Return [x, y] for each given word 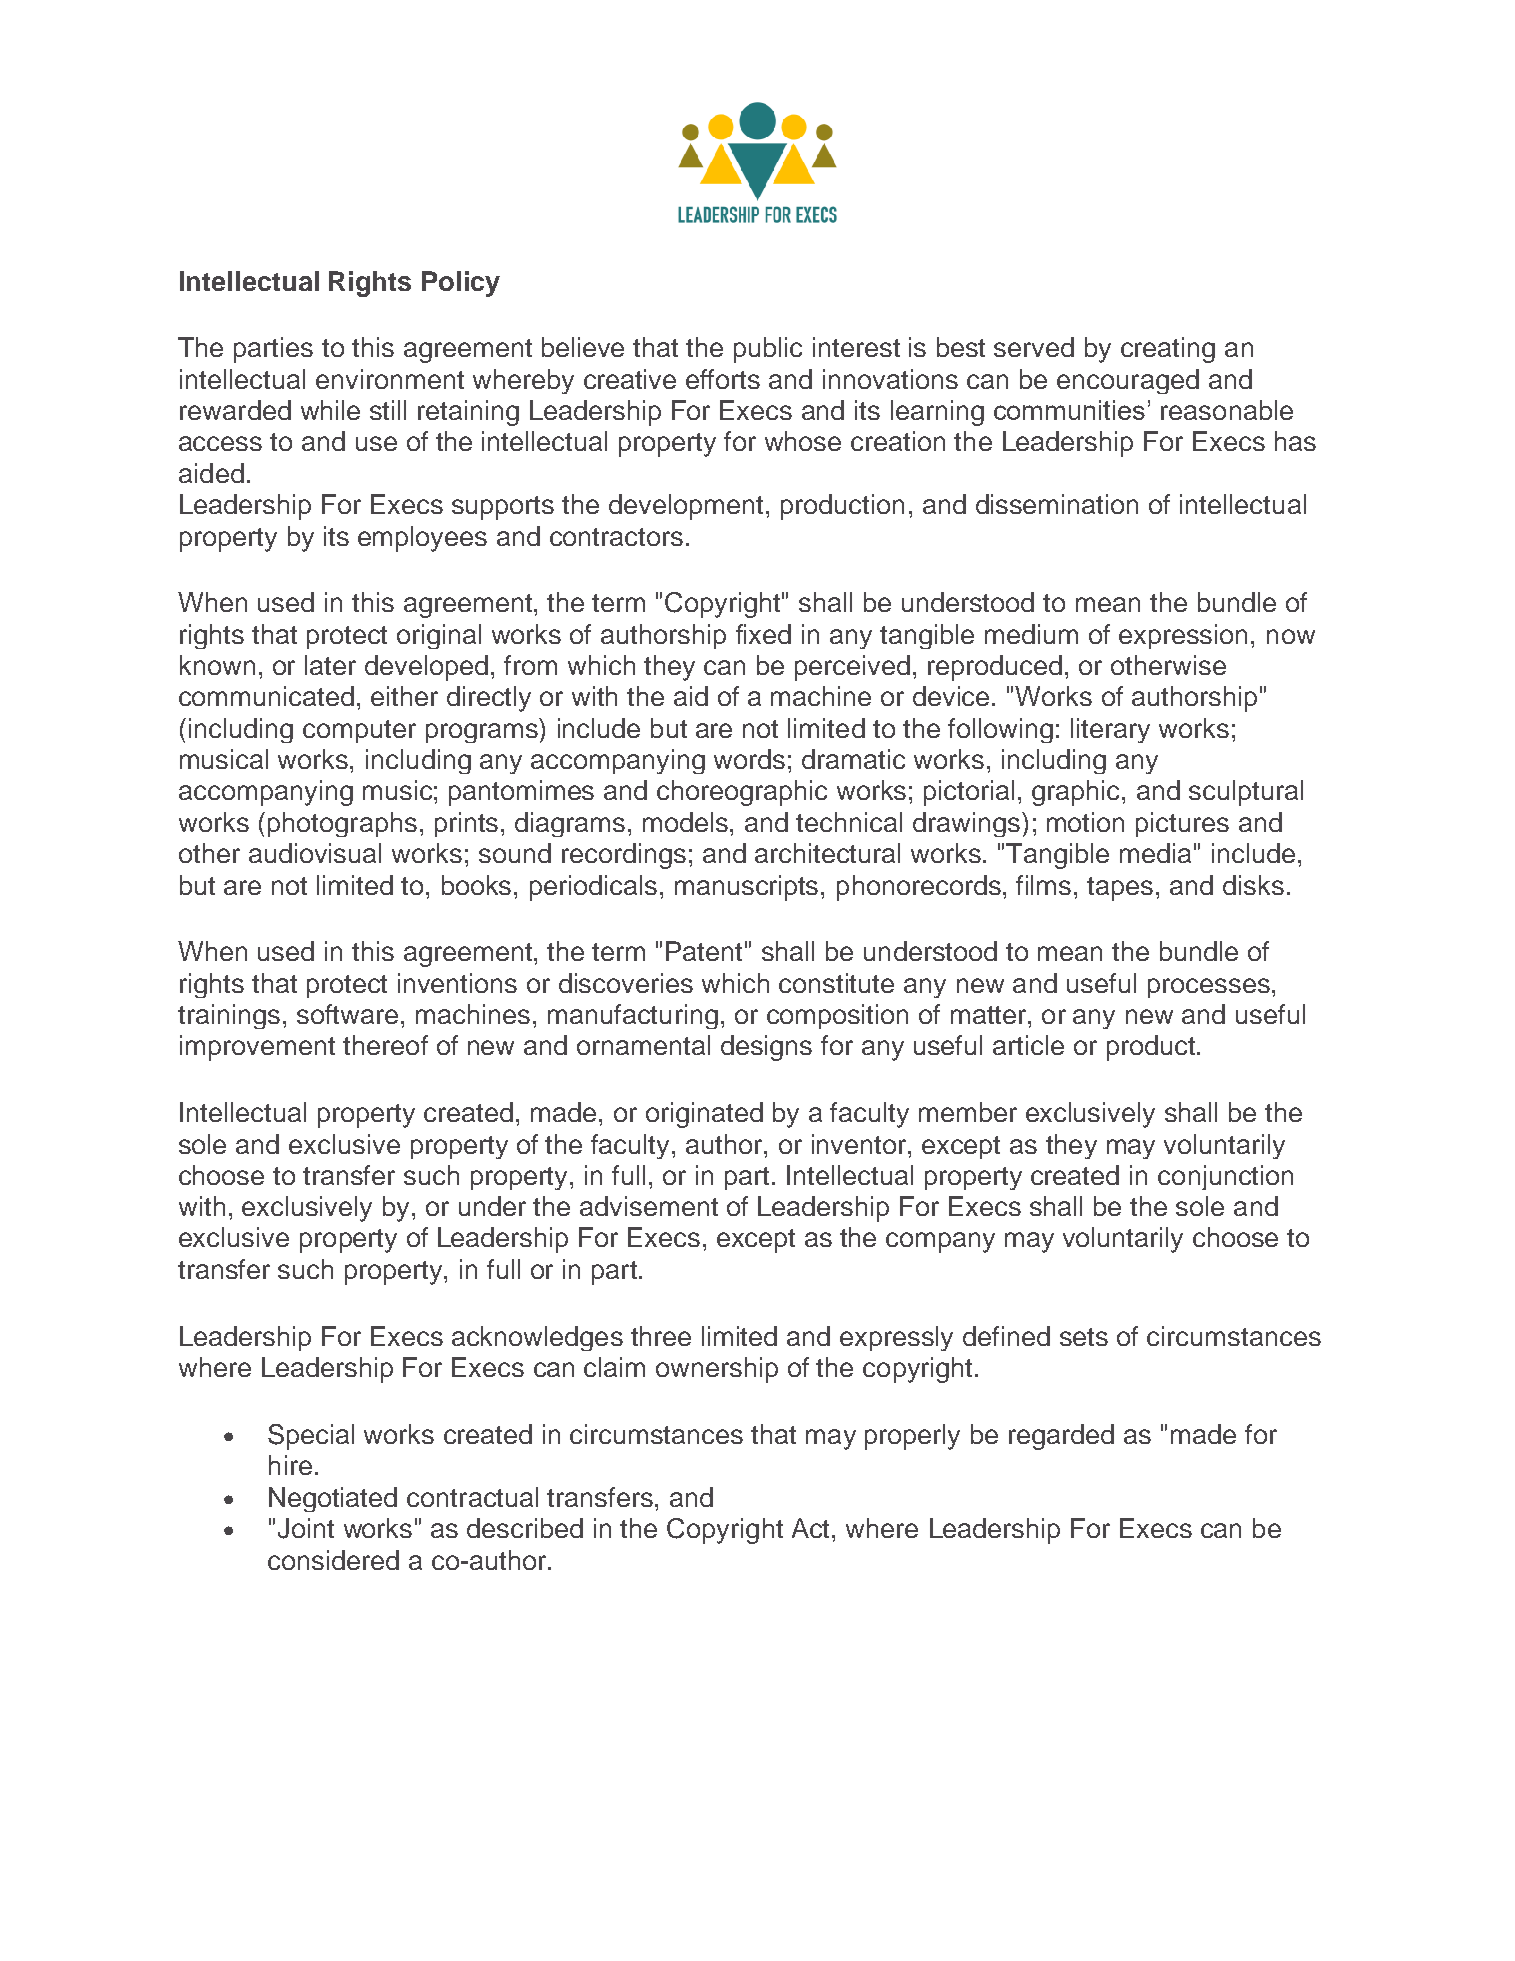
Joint [306, 1528]
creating [1168, 350]
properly [912, 1437]
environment [390, 379]
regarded [1061, 1437]
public [768, 350]
